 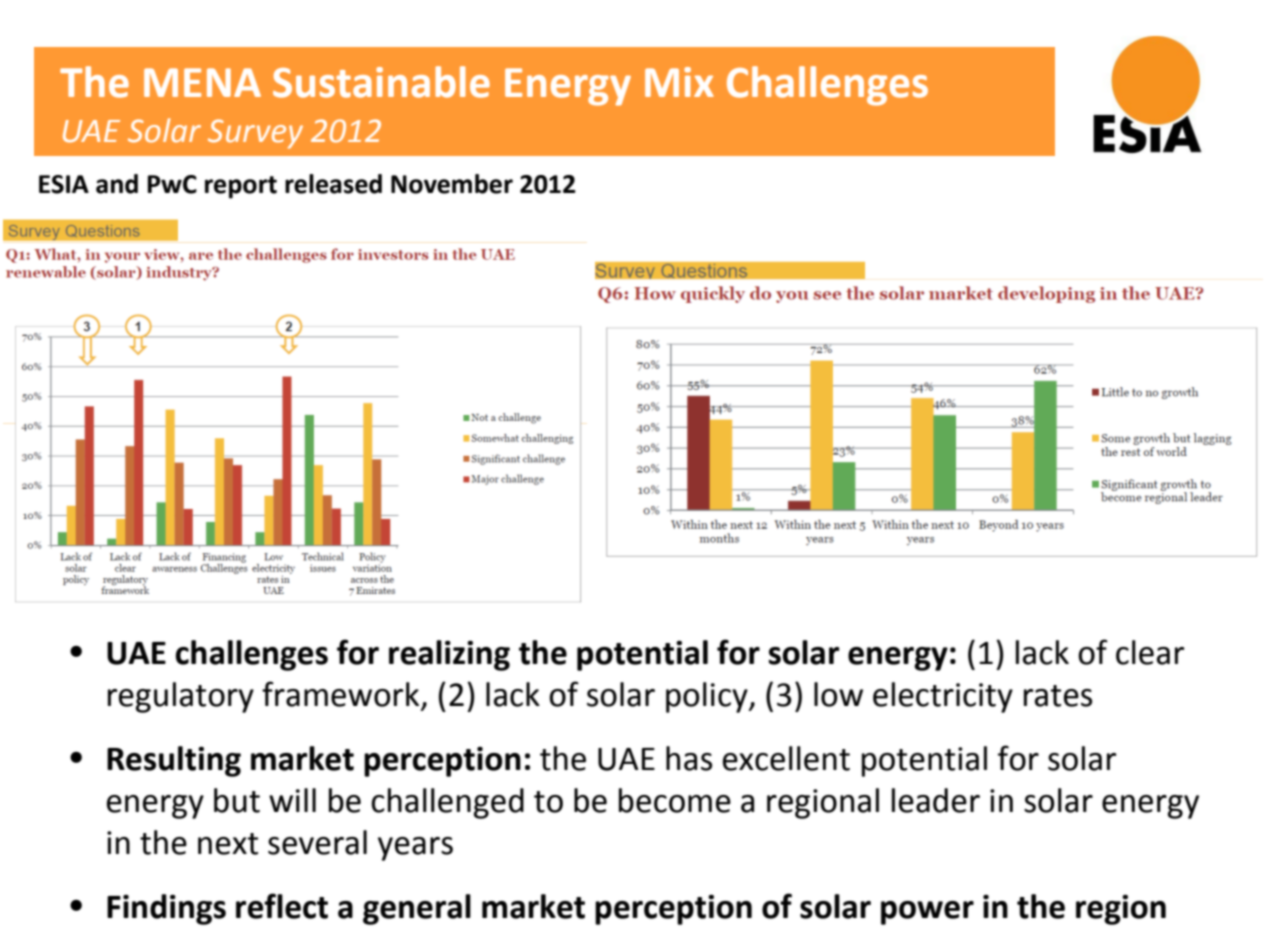 What do you see at coordinates (708, 697) in the screenshot?
I see `policy` at bounding box center [708, 697].
